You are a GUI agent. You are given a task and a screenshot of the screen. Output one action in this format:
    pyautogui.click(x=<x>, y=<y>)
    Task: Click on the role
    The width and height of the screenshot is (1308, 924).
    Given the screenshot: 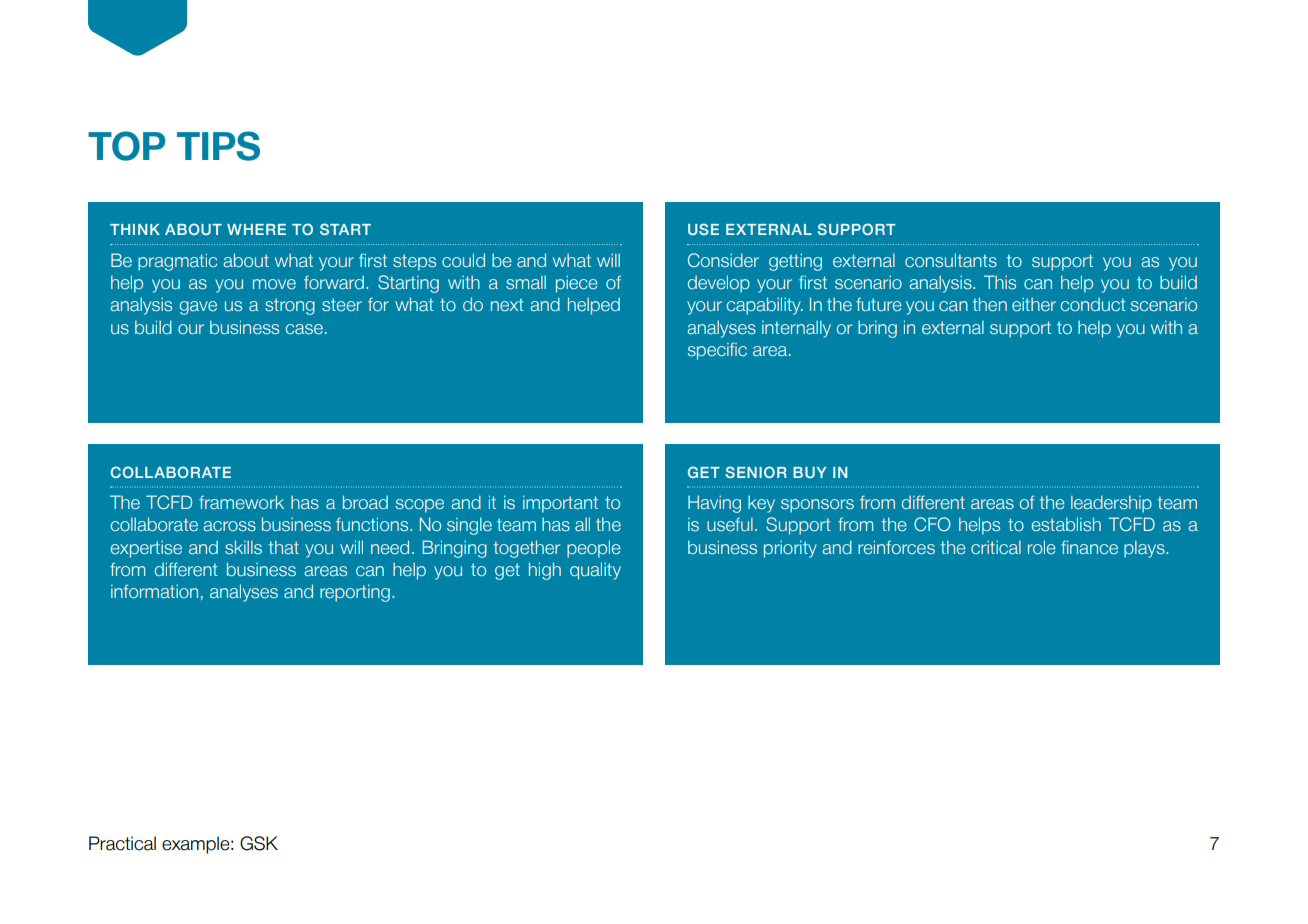 What is the action you would take?
    pyautogui.click(x=1042, y=547)
